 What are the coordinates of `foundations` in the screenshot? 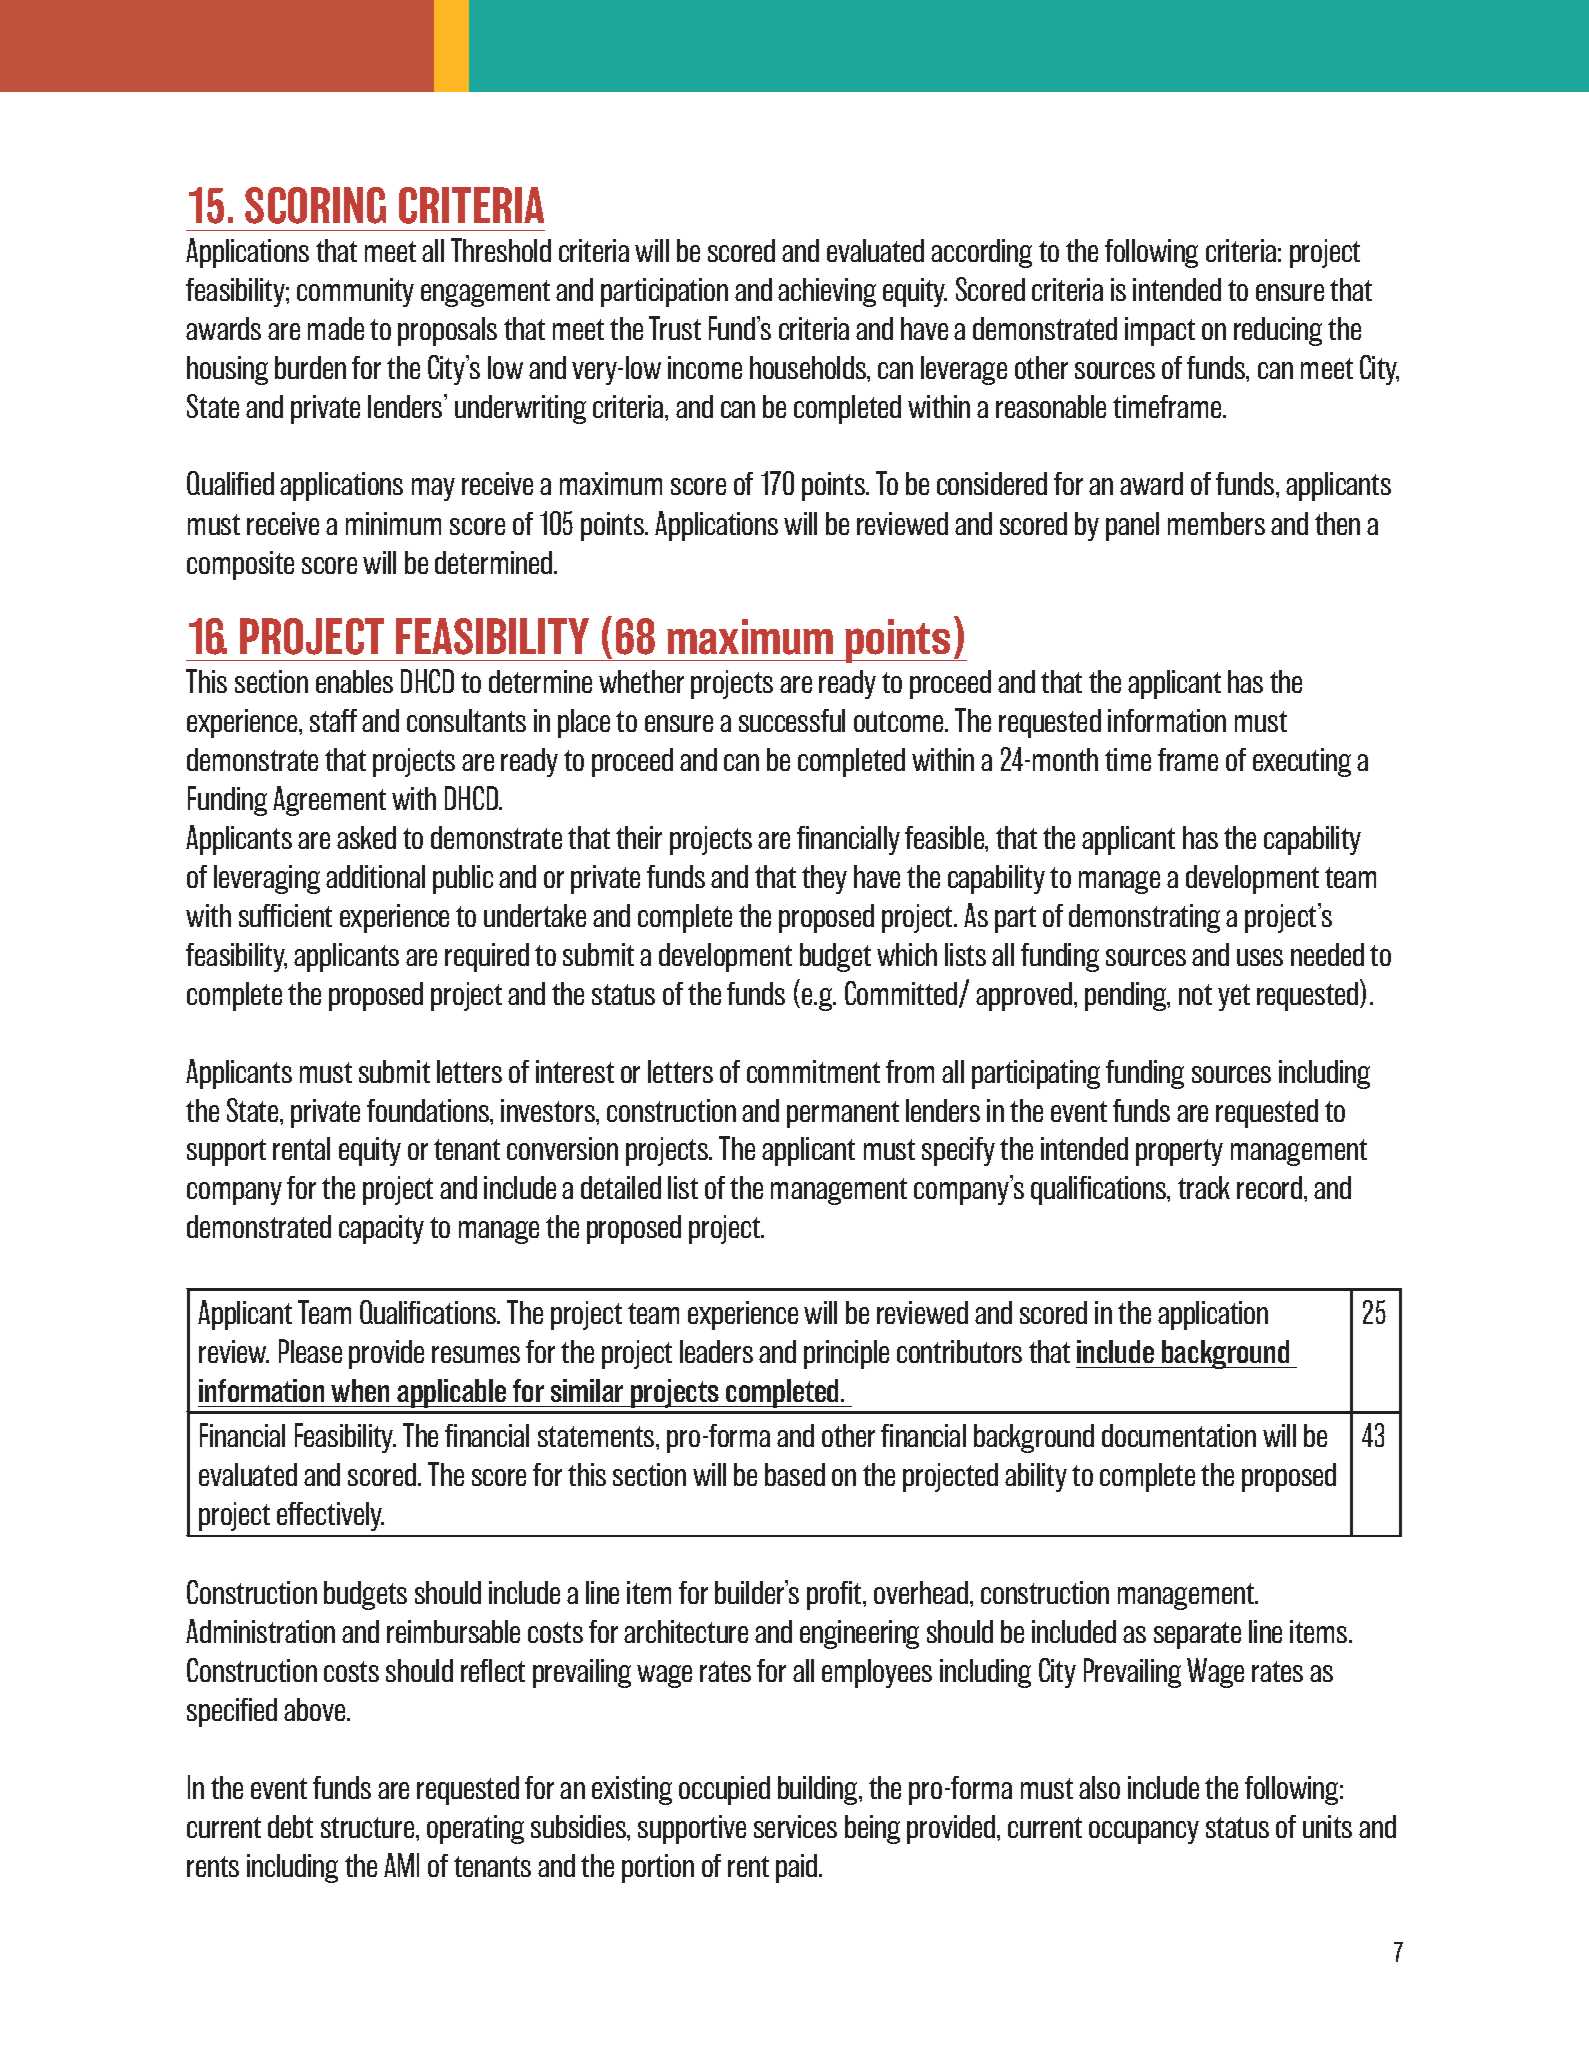 It's located at (429, 1110).
